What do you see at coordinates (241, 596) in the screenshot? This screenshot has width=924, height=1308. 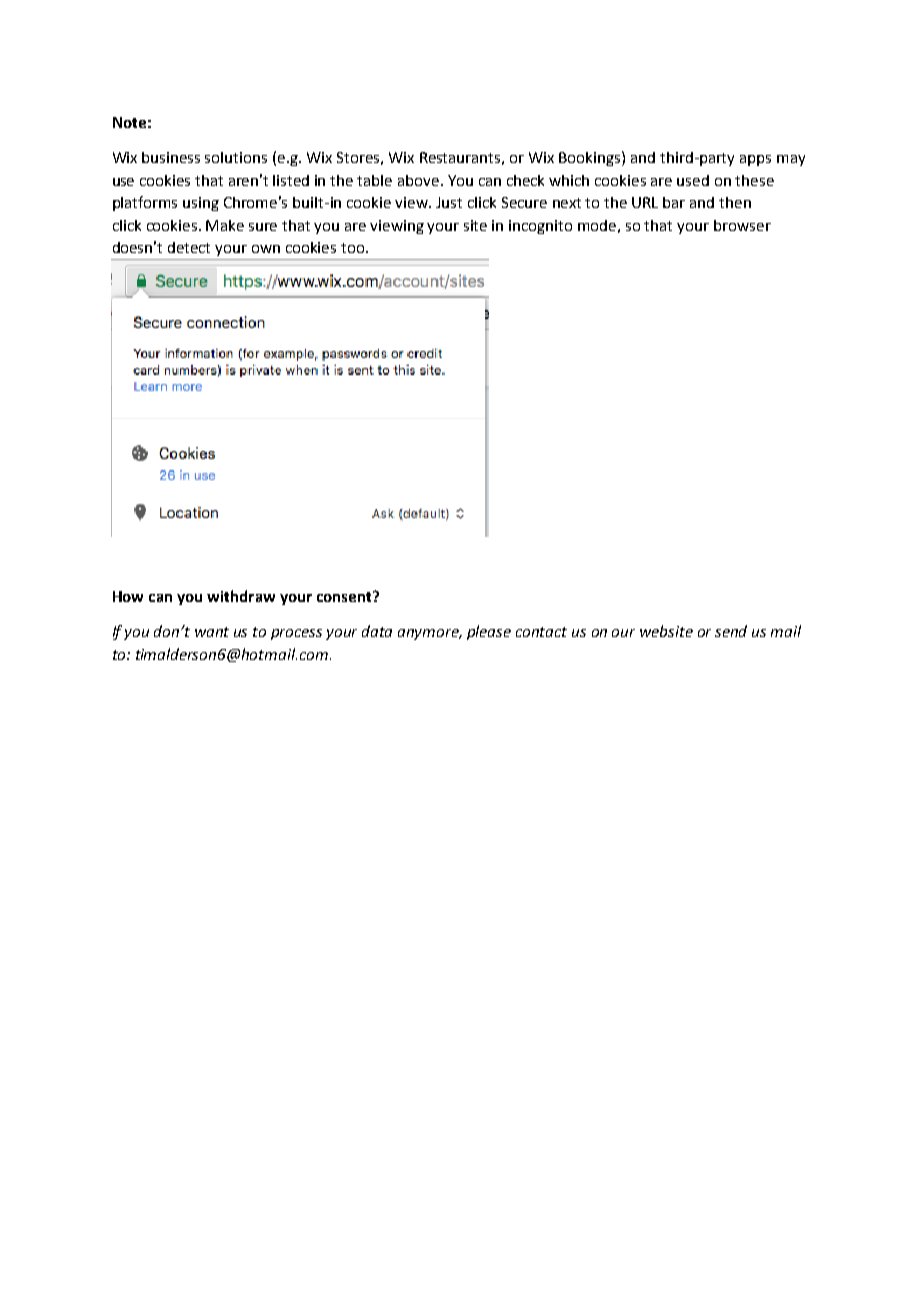 I see `withdraw` at bounding box center [241, 596].
